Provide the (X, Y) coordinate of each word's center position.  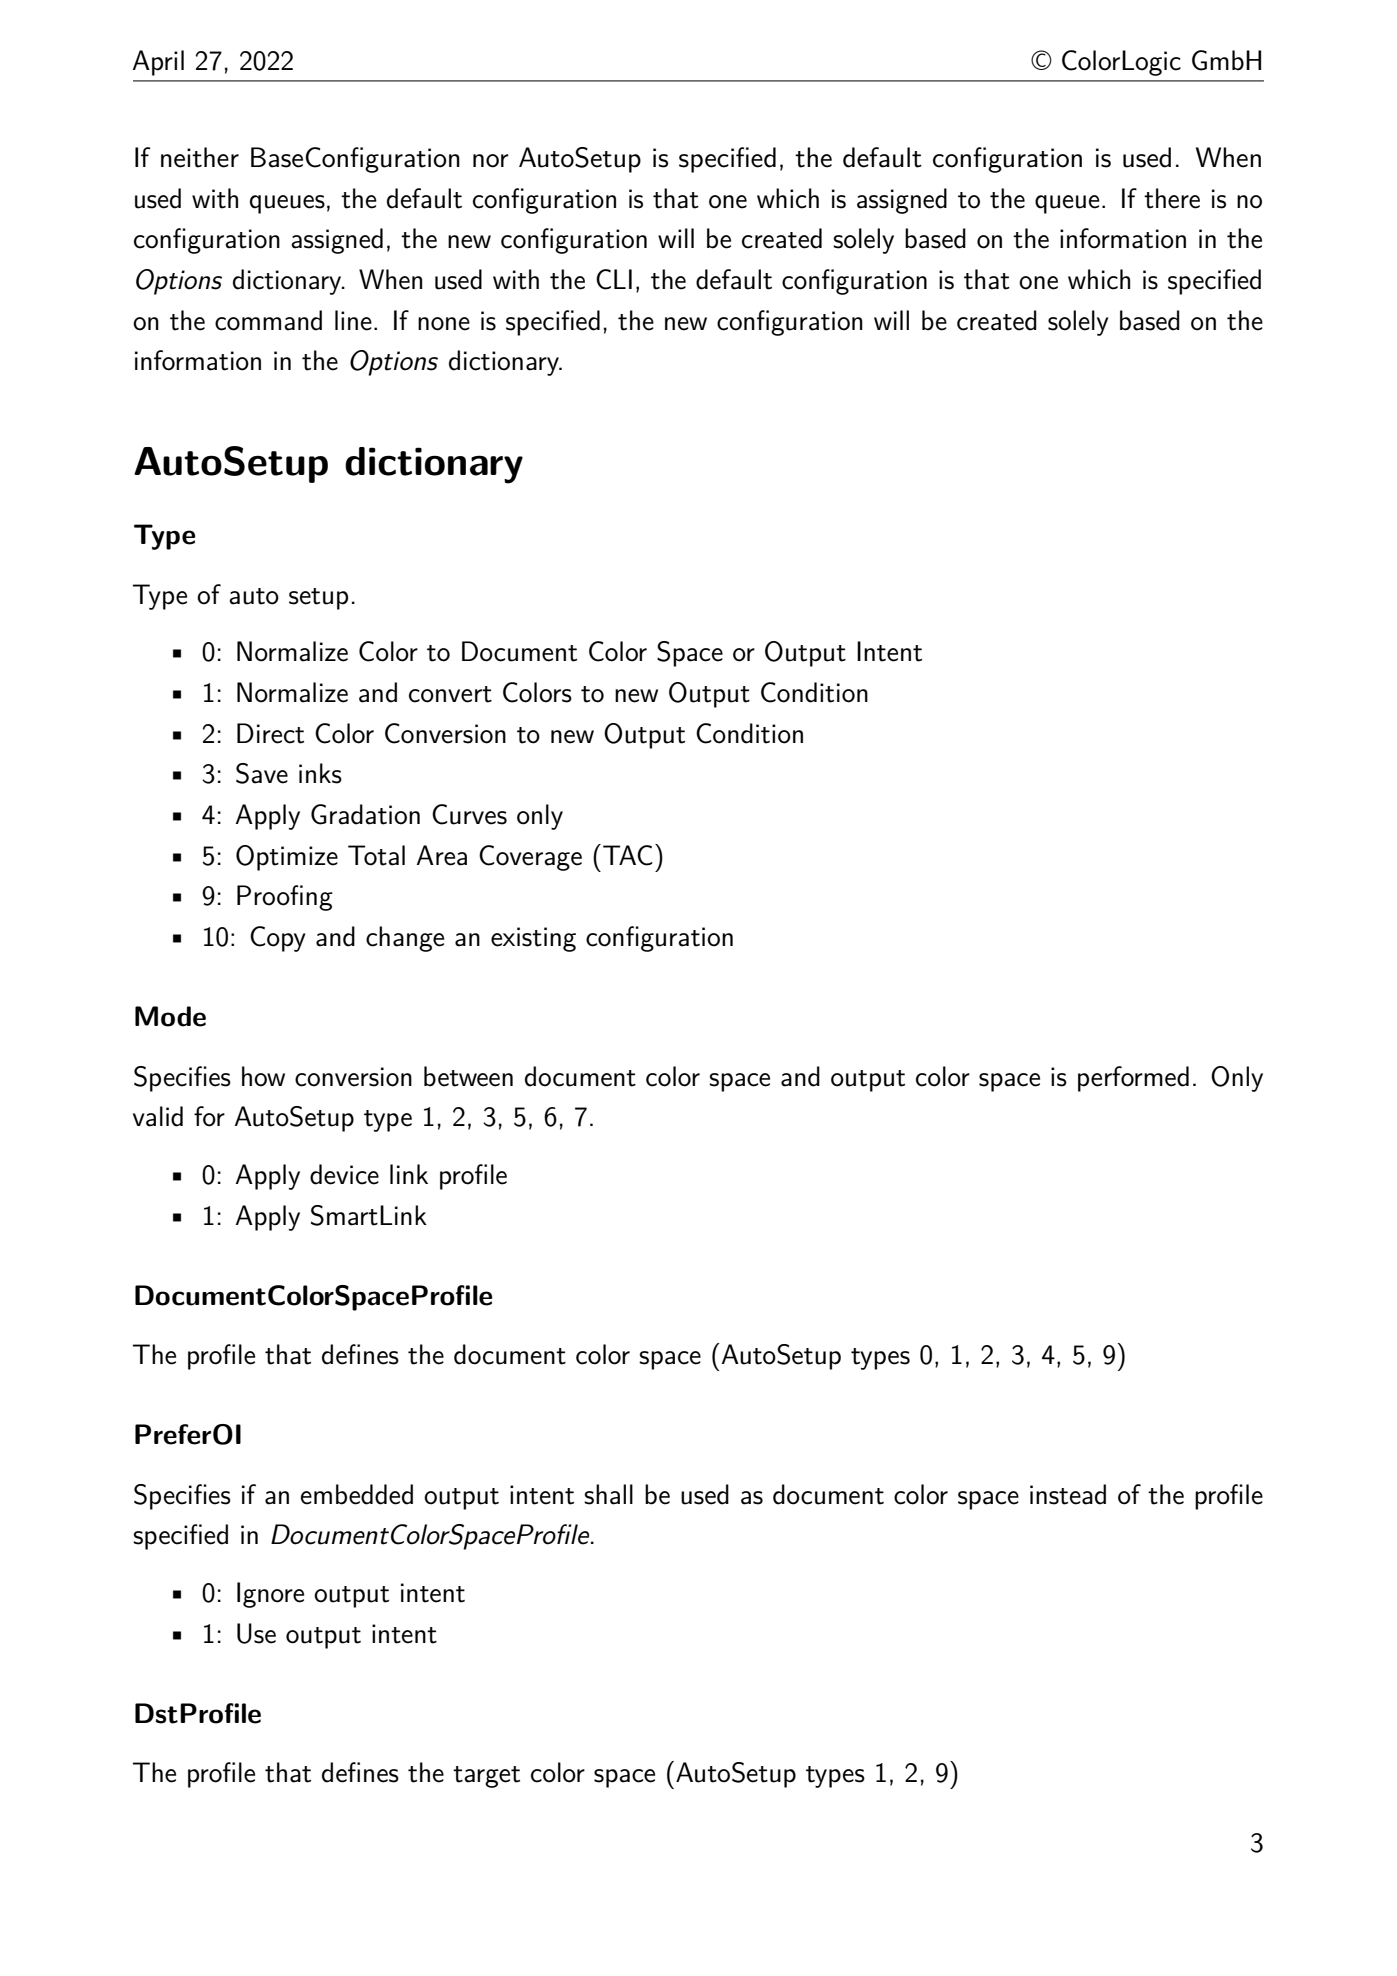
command (268, 320)
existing (533, 939)
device (344, 1174)
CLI (614, 279)
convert (450, 694)
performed (1133, 1079)
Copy (278, 939)
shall (608, 1494)
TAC (627, 855)
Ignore (270, 1595)
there (1172, 198)
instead (1068, 1494)
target (486, 1777)
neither (200, 157)
